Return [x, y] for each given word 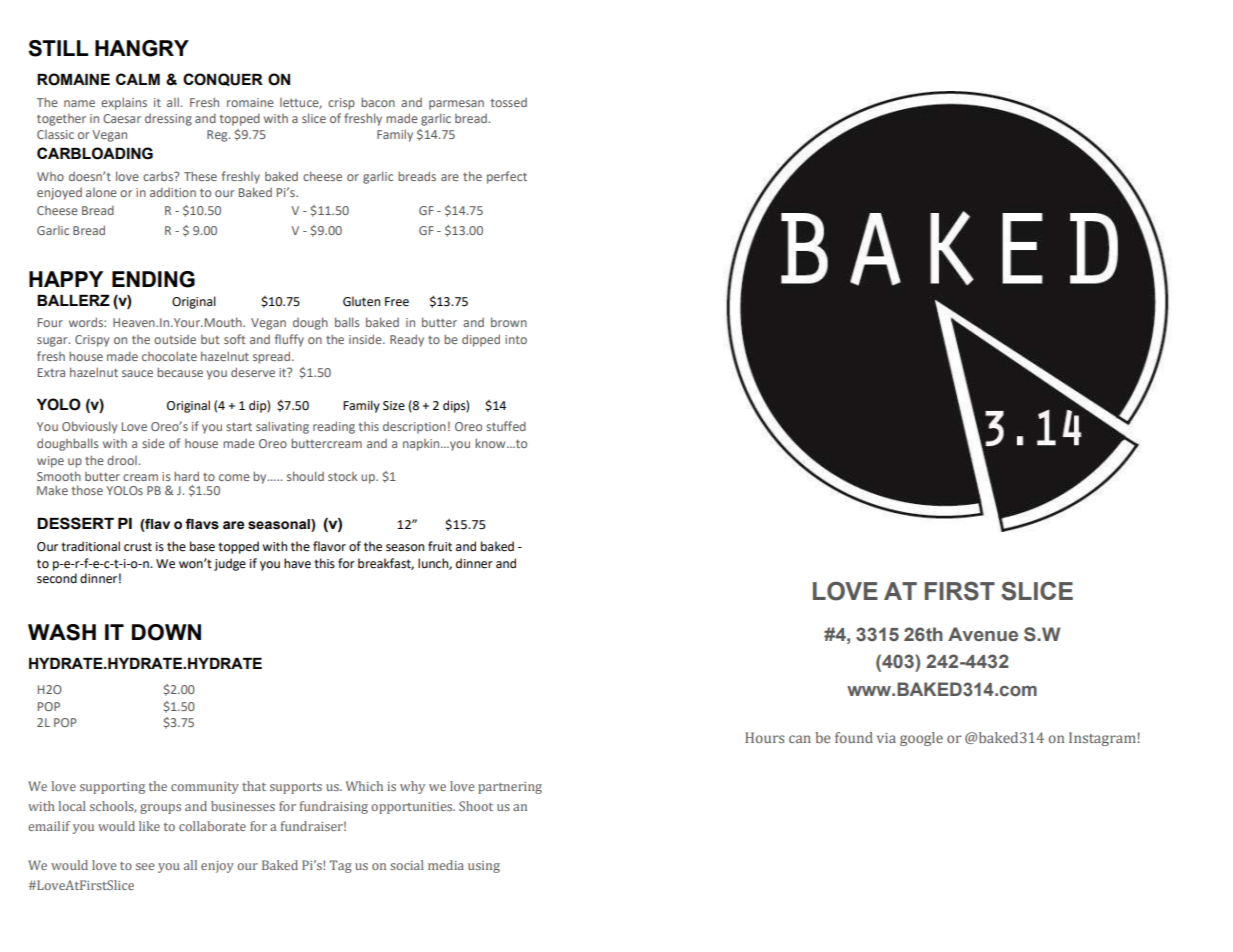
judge [230, 564]
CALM [138, 79]
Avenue [983, 634]
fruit [440, 546]
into [516, 339]
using [484, 867]
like [149, 826]
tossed [509, 102]
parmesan [456, 105]
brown [509, 322]
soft [234, 339]
